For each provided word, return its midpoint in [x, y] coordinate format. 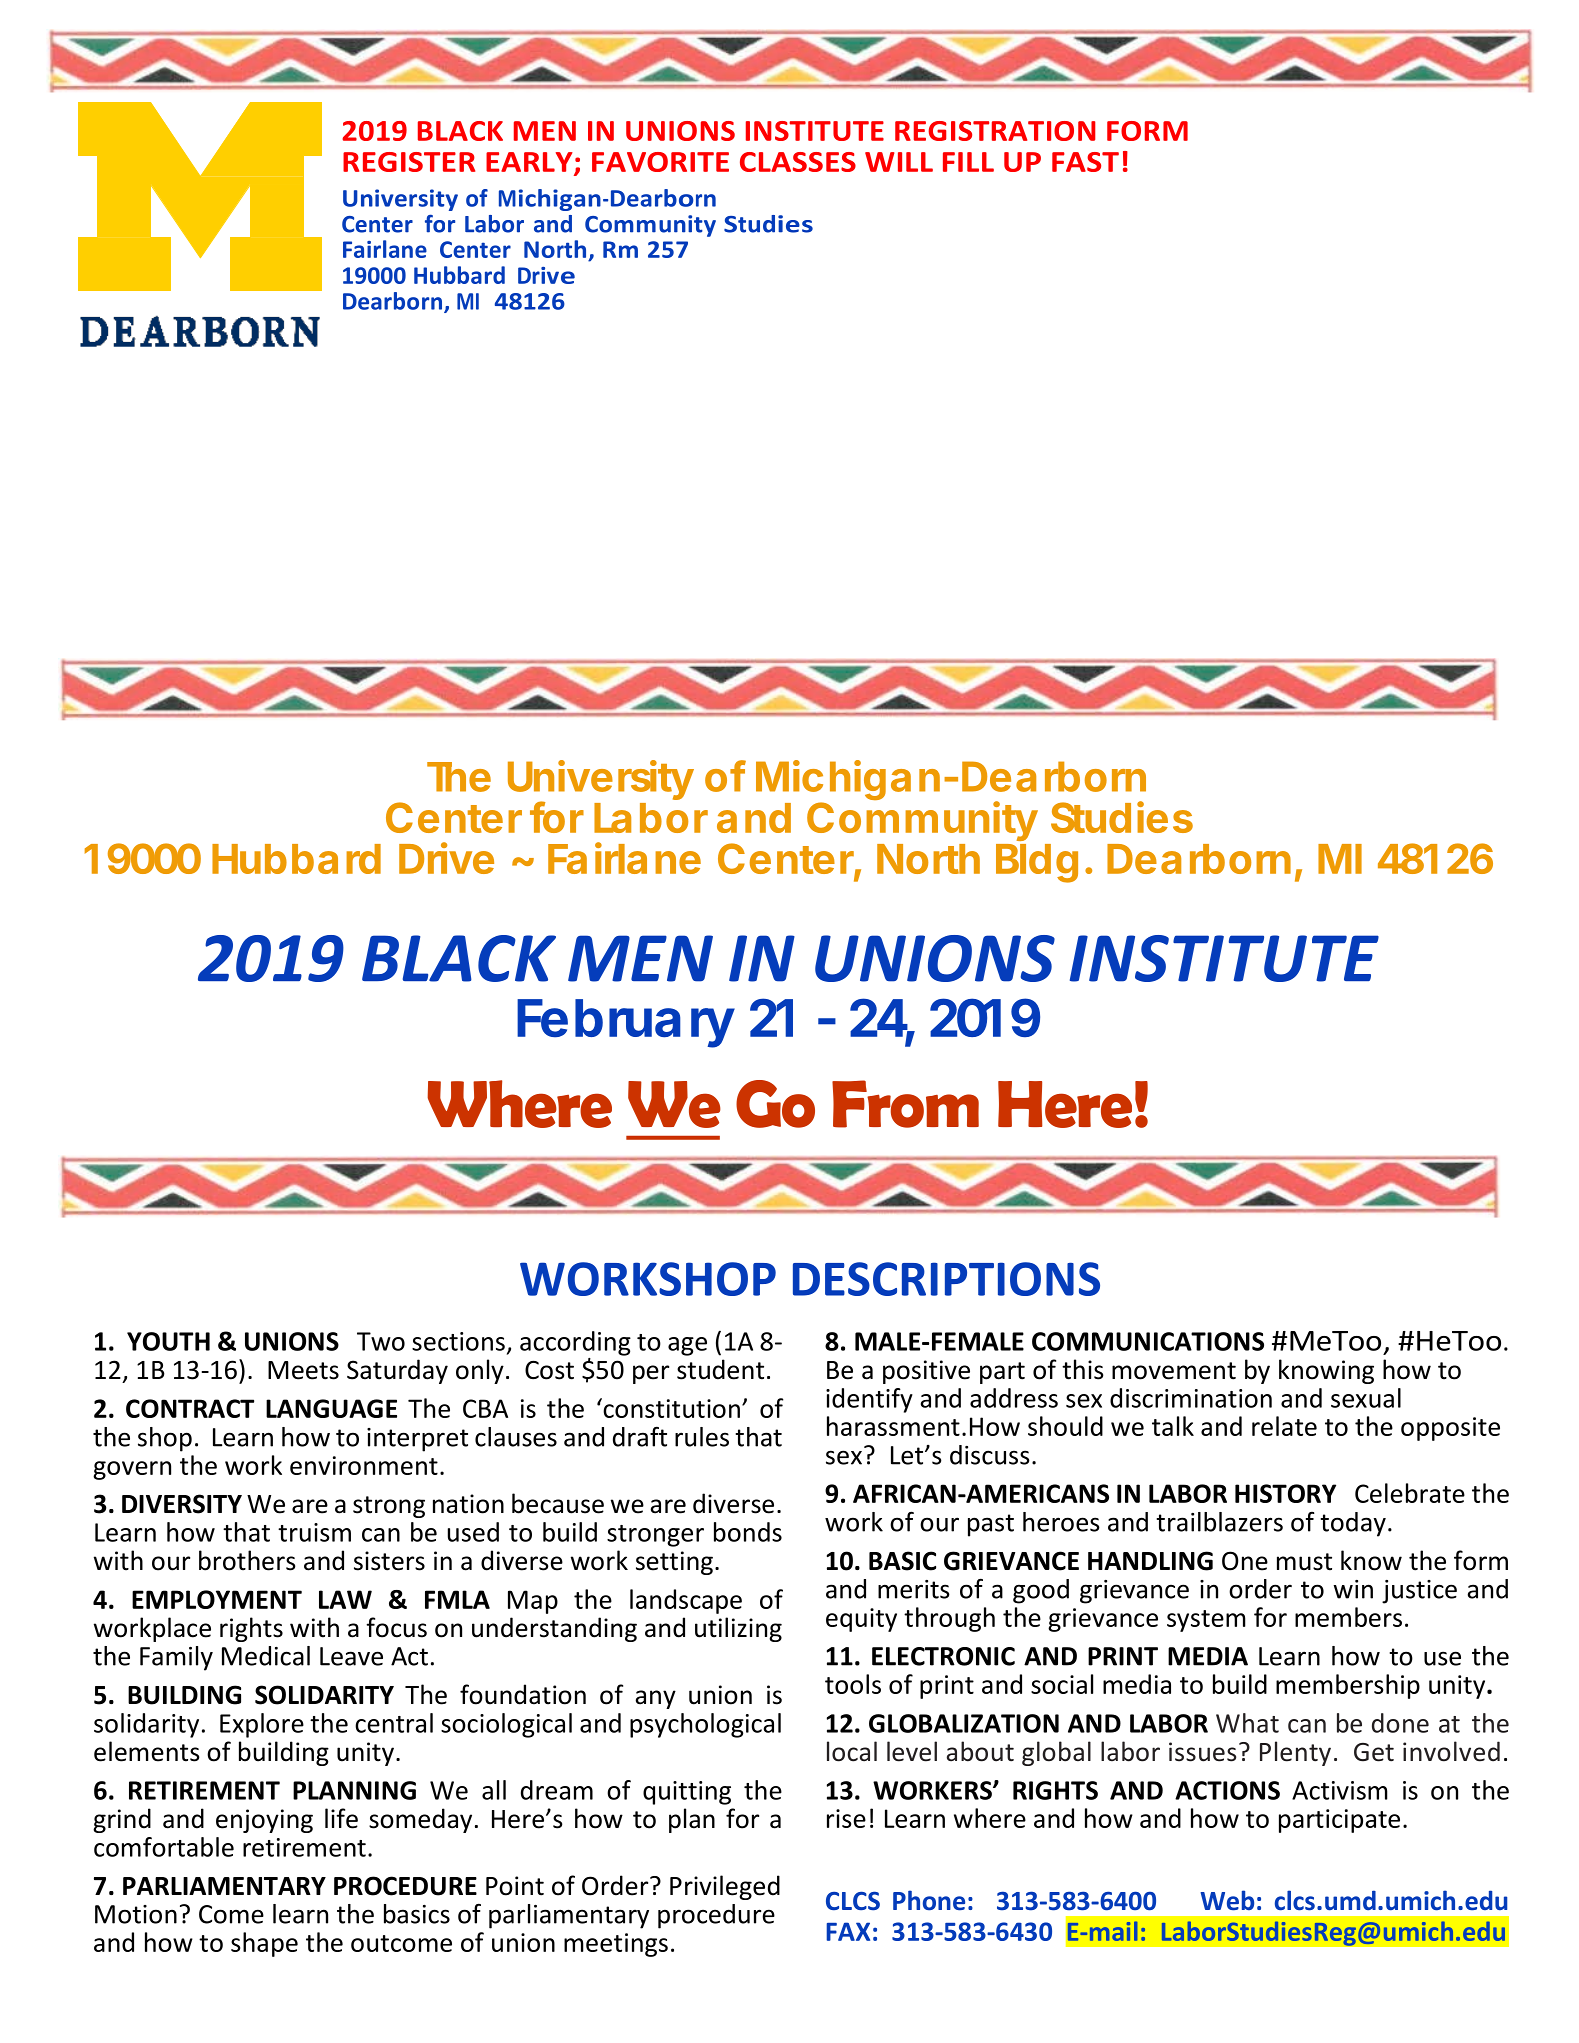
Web [1227, 1900]
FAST [1085, 162]
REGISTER [409, 162]
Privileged [725, 1887]
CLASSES [798, 162]
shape [264, 1944]
